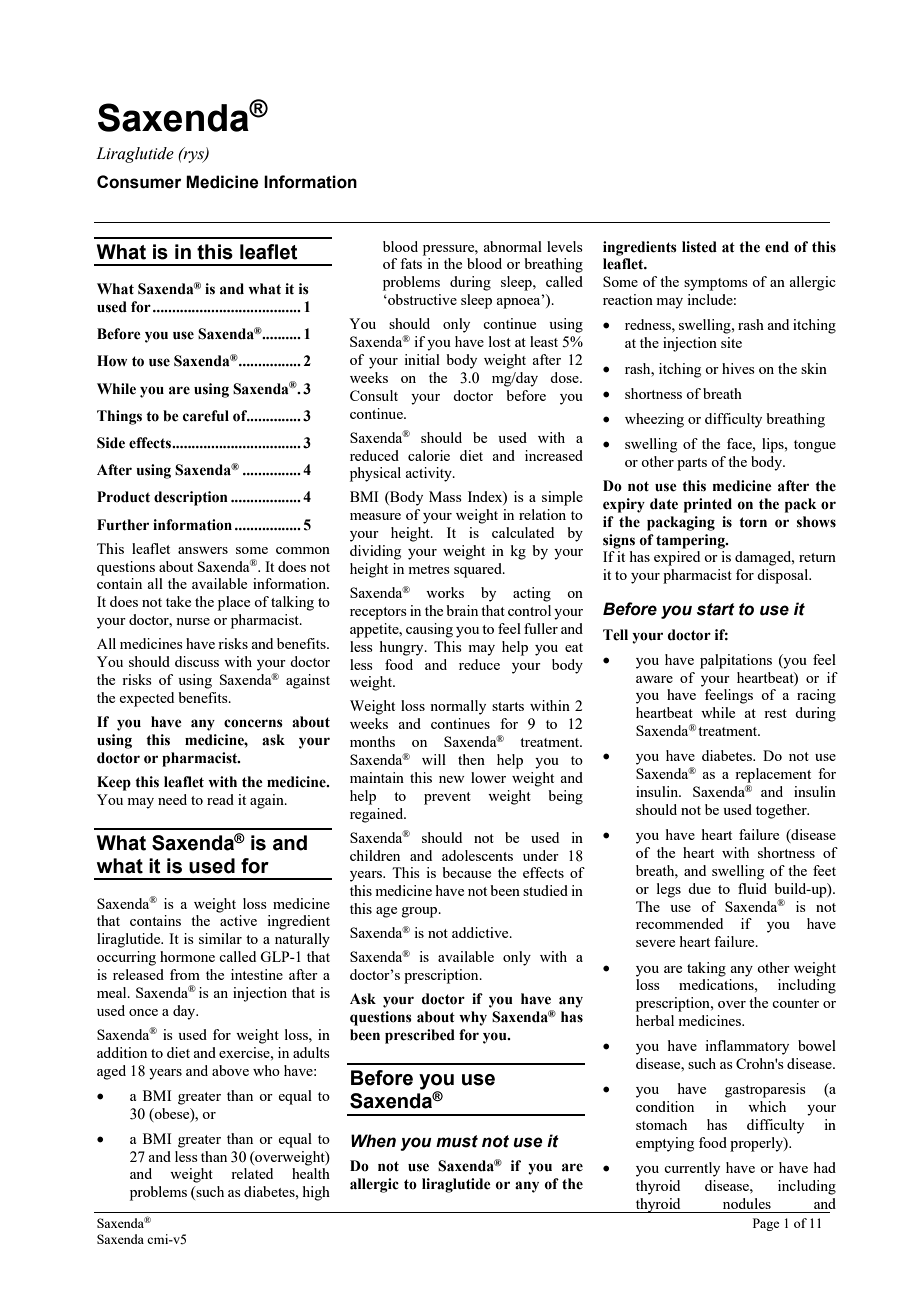 This image has height=1308, width=924. What do you see at coordinates (512, 246) in the image?
I see `abnormal` at bounding box center [512, 246].
